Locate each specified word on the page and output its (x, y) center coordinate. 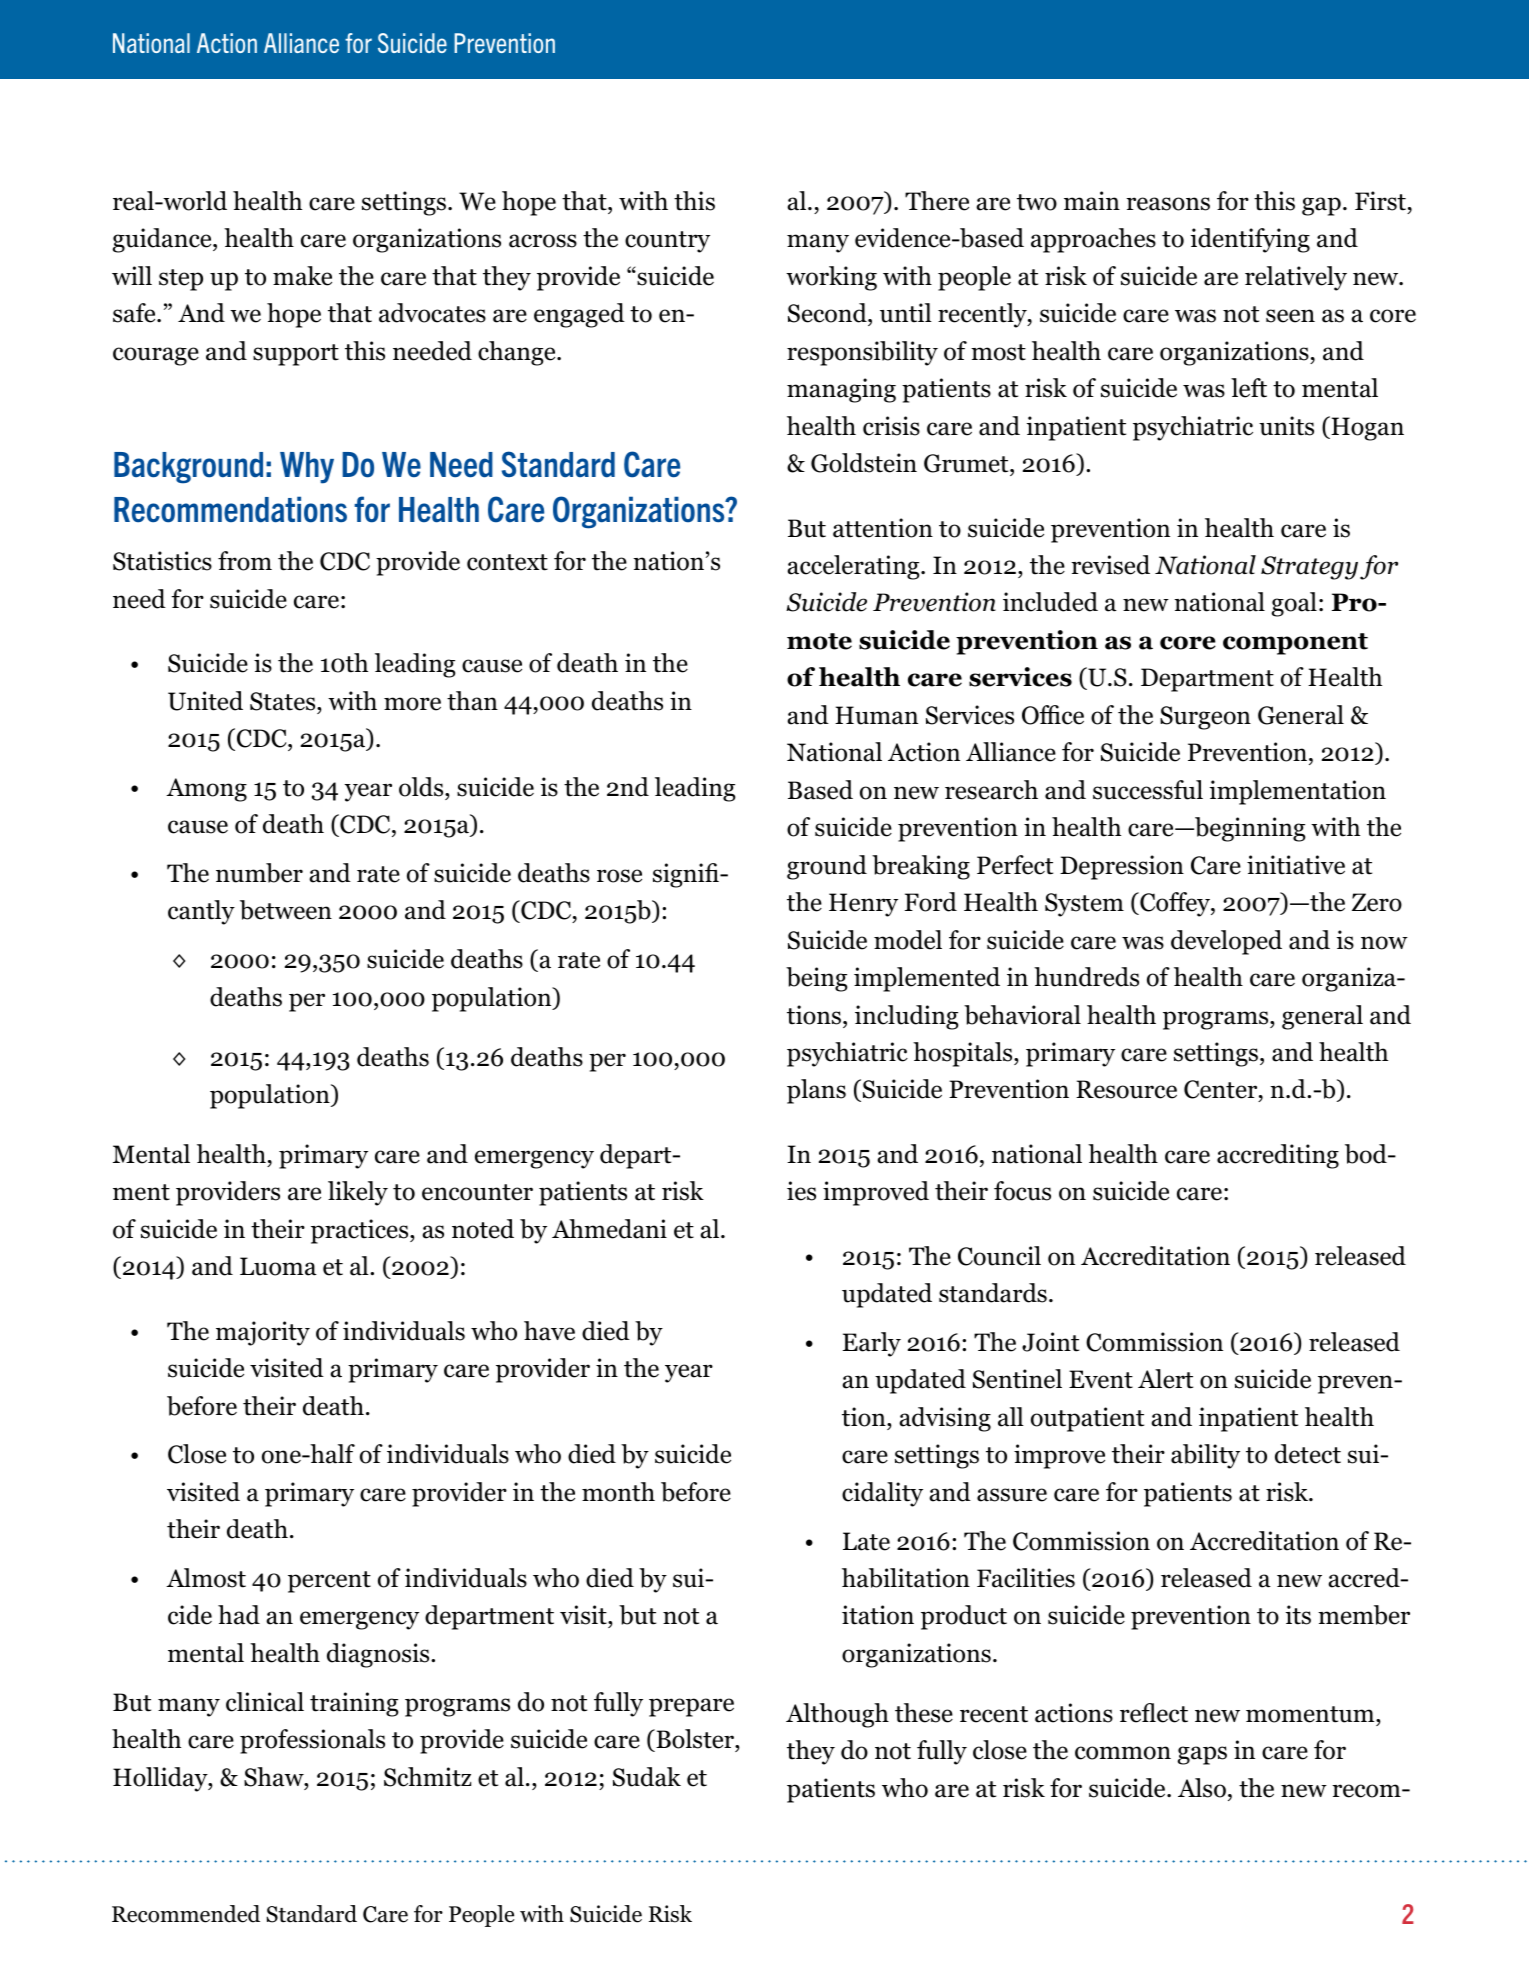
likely (358, 1193)
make (302, 276)
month (618, 1492)
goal (1294, 604)
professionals (312, 1741)
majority (263, 1333)
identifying (1250, 240)
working (831, 278)
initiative (1296, 865)
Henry (863, 905)
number (259, 873)
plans (816, 1091)
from (245, 561)
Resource (1126, 1089)
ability (1205, 1456)
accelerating (854, 567)
